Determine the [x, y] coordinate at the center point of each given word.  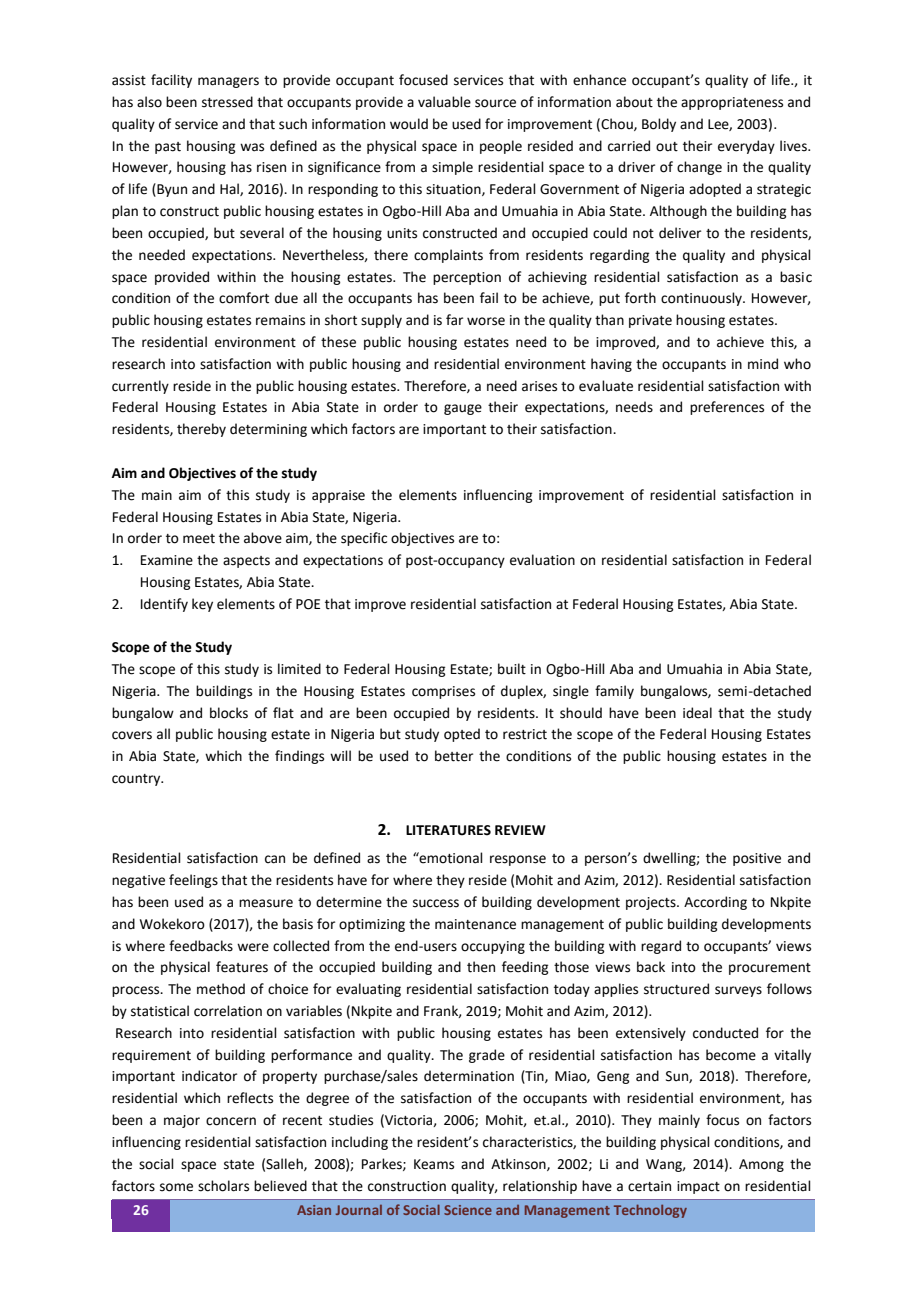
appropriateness [732, 103]
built [512, 669]
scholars [223, 1186]
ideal [697, 713]
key [202, 605]
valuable [444, 102]
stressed [227, 102]
